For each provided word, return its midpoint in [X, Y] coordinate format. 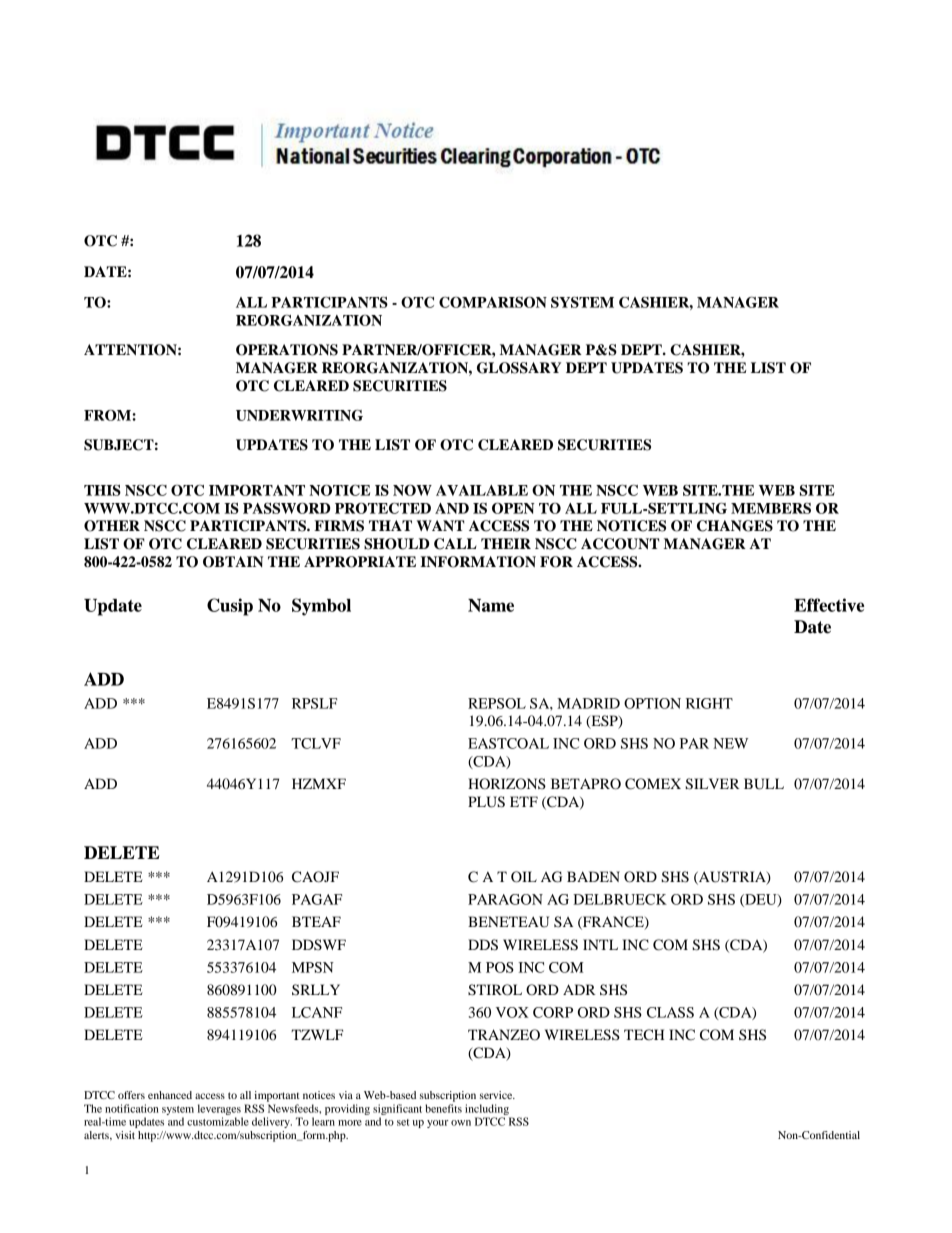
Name [491, 605]
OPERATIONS [287, 350]
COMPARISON [493, 302]
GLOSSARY [519, 368]
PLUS [486, 802]
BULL [764, 784]
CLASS [670, 1012]
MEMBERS [771, 508]
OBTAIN [233, 562]
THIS [102, 490]
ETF [524, 801]
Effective [829, 605]
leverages [219, 1109]
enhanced [170, 1095]
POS [500, 967]
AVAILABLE [482, 490]
